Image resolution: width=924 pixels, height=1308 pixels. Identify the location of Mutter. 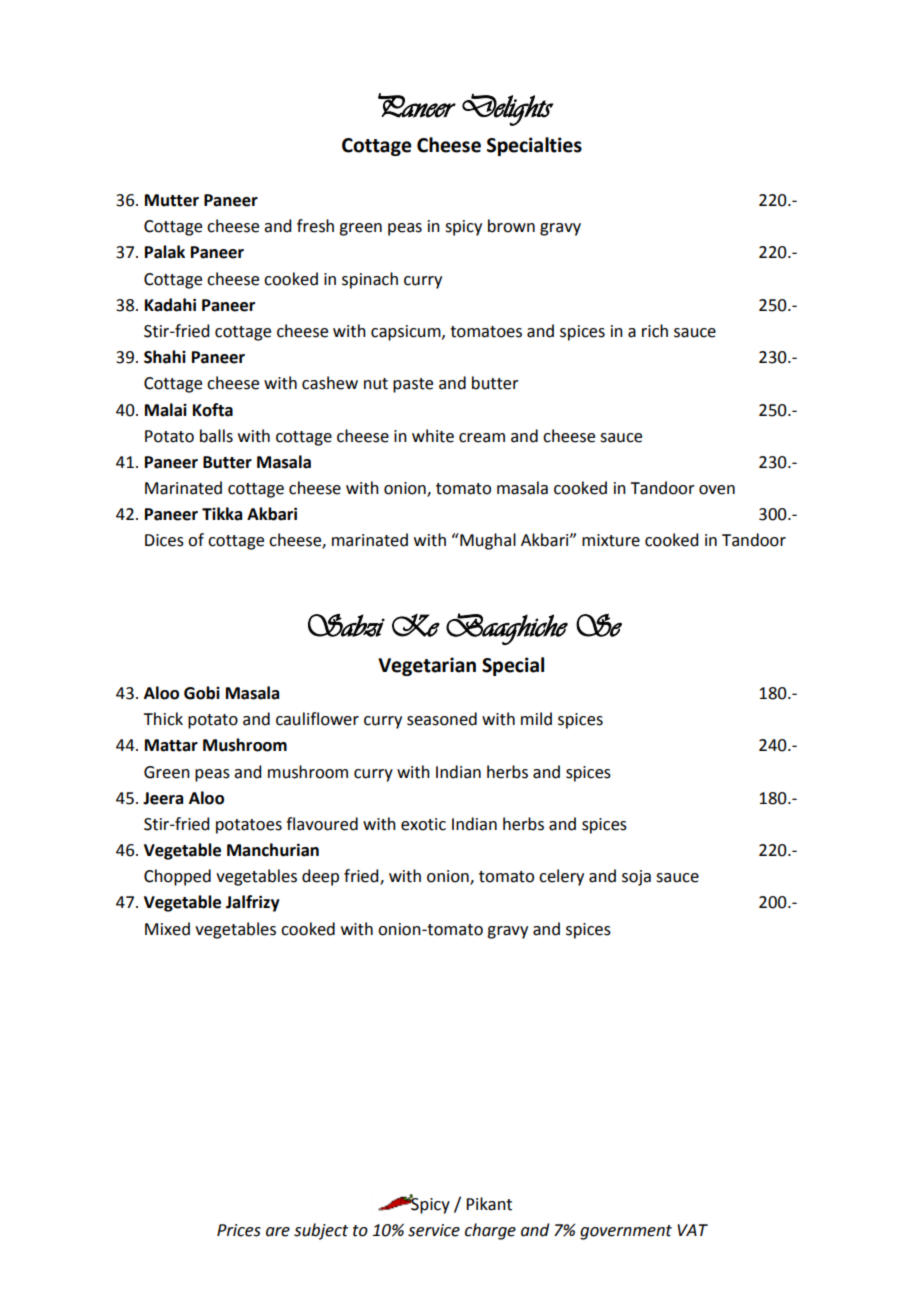
(172, 200).
